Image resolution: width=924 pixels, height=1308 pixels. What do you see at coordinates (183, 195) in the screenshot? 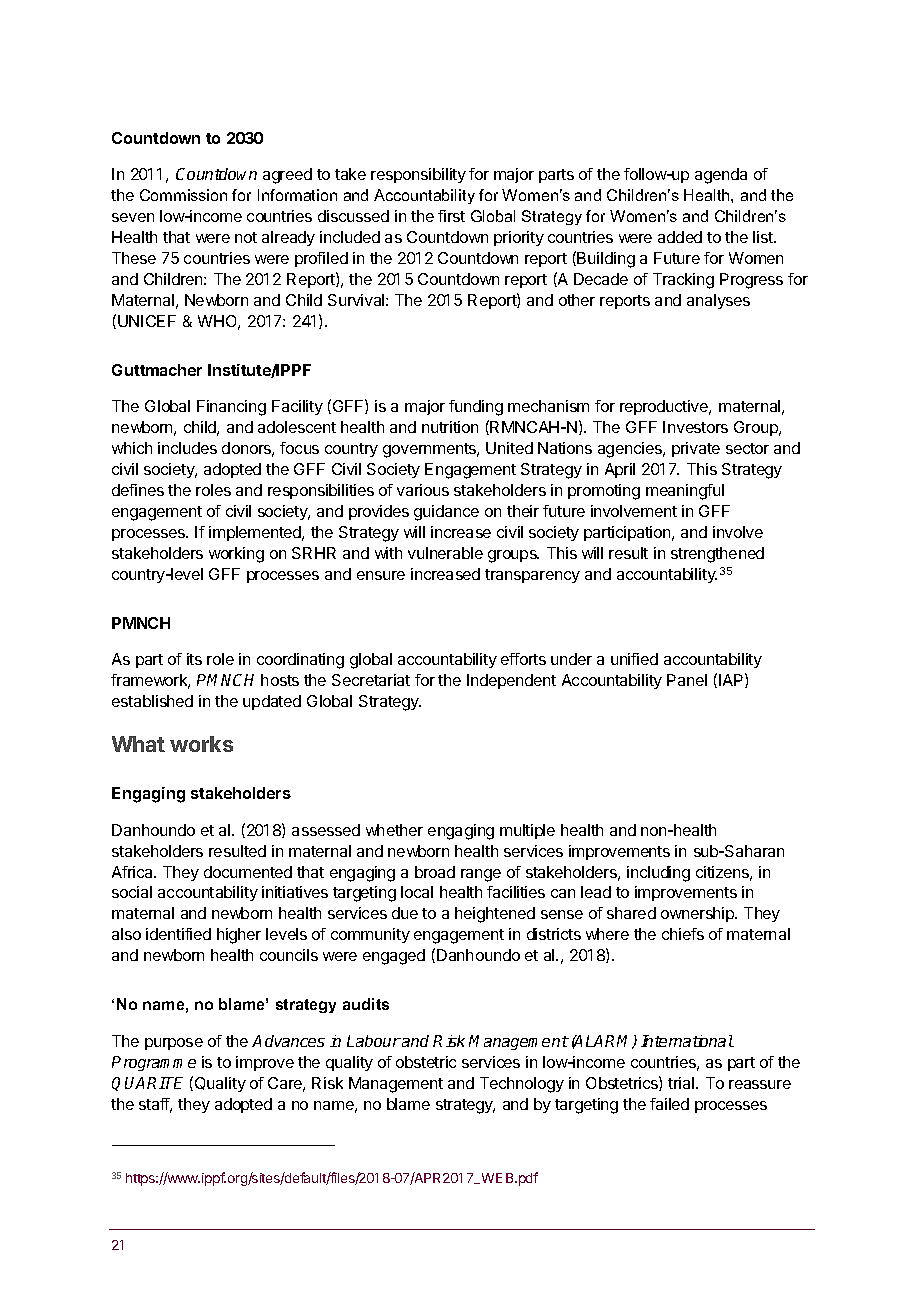
I see `Commission` at bounding box center [183, 195].
